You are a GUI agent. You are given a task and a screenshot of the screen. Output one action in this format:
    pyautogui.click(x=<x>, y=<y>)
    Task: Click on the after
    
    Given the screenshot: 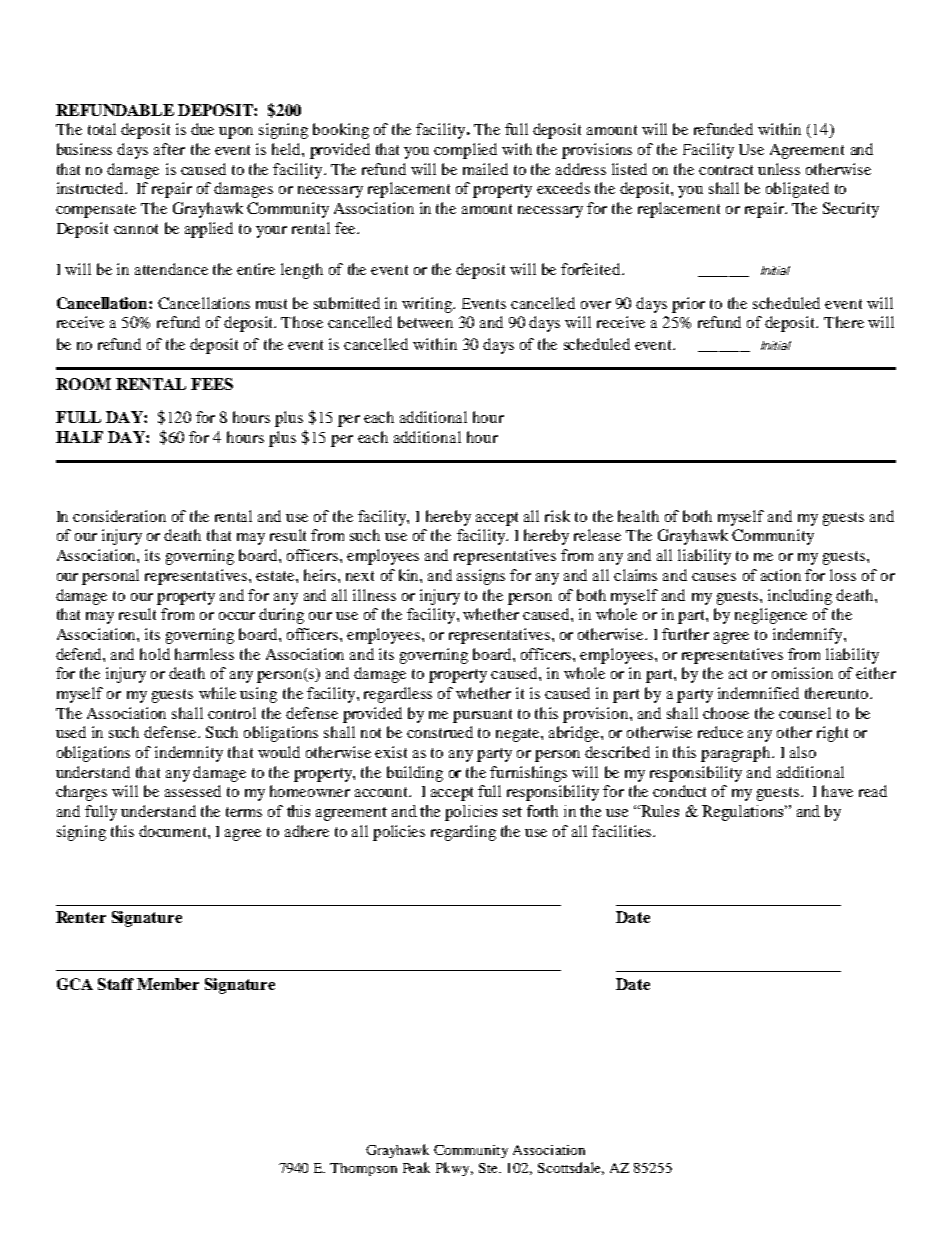 What is the action you would take?
    pyautogui.click(x=169, y=149)
